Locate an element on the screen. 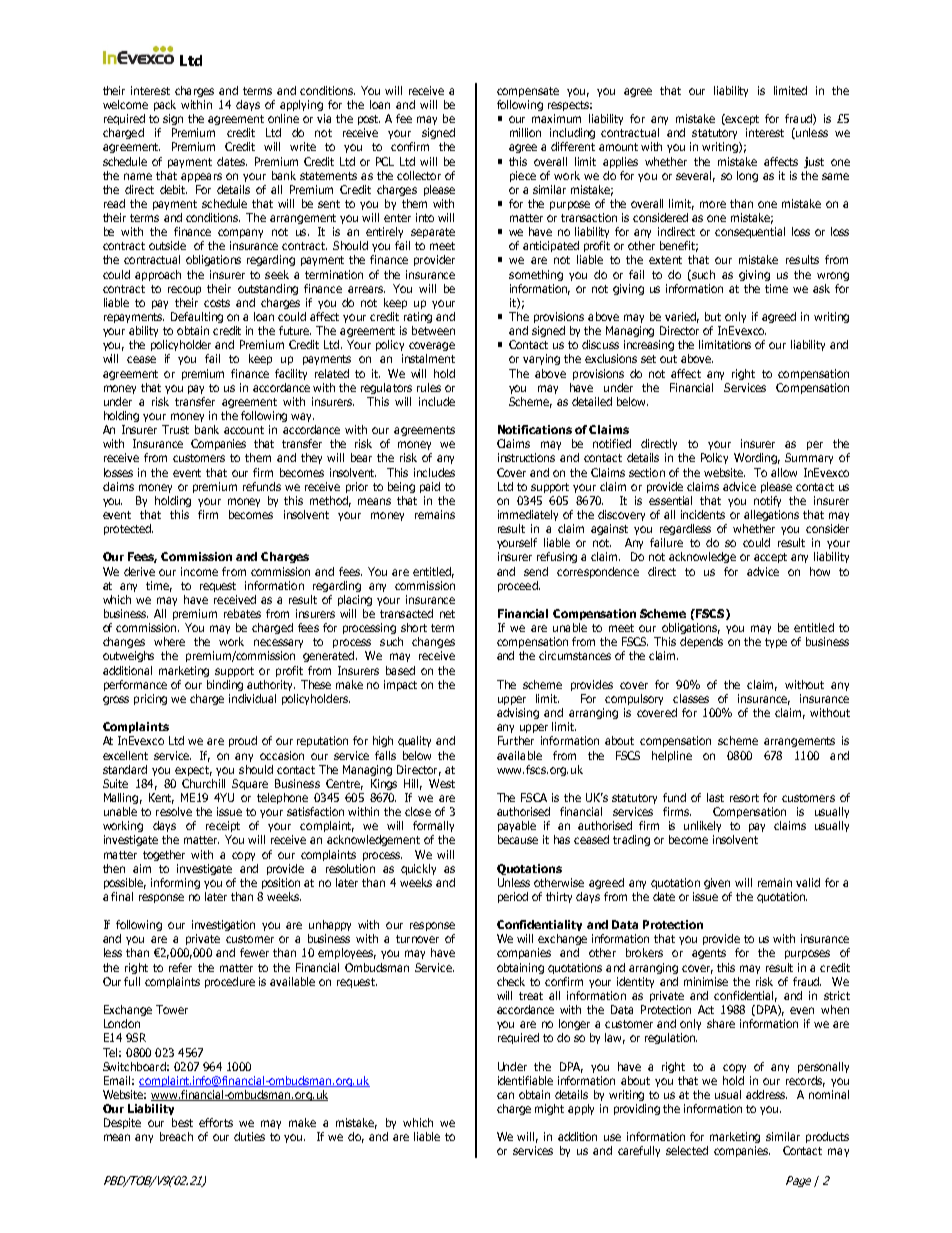 The image size is (952, 1233). net is located at coordinates (447, 614).
